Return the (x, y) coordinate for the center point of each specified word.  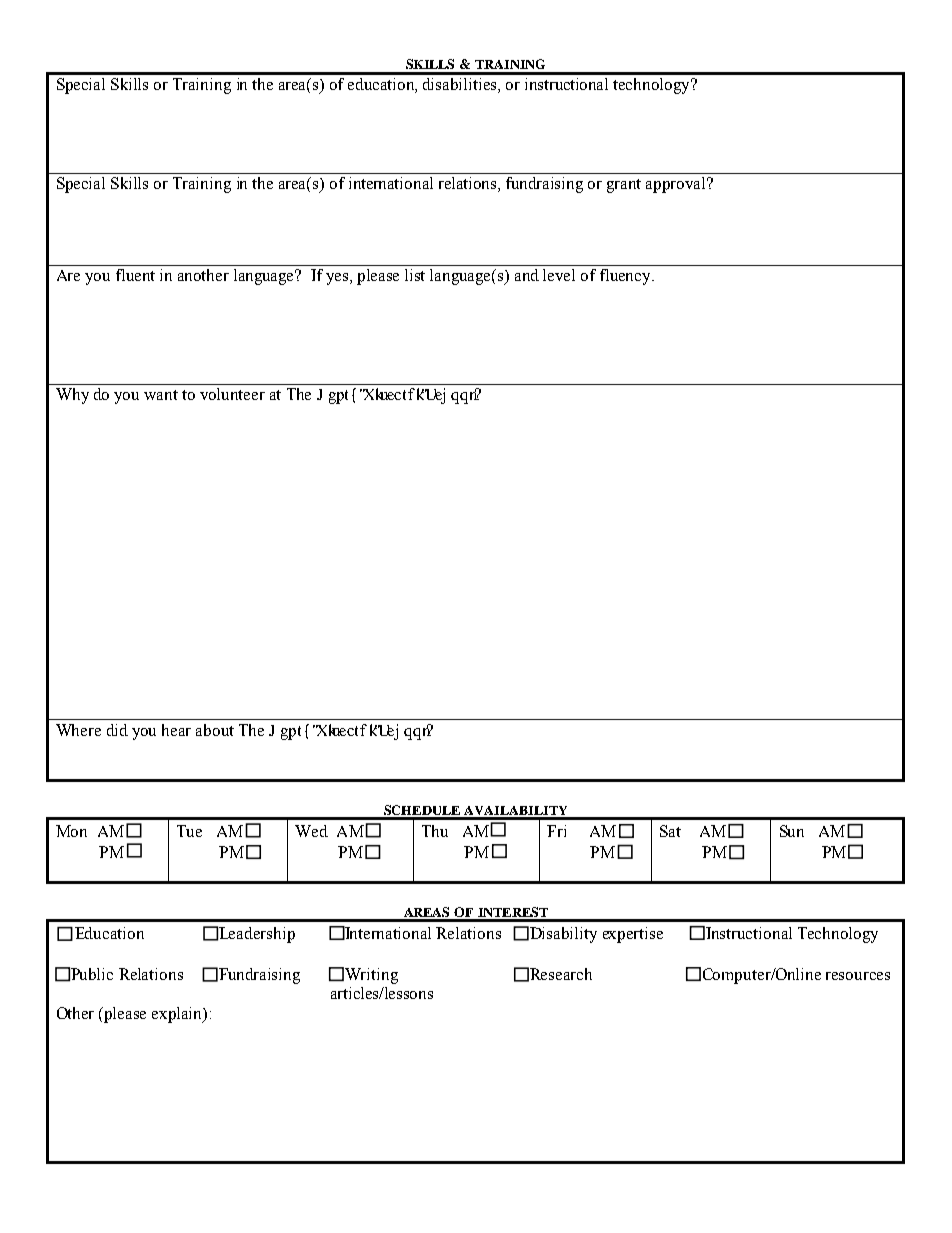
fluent (135, 275)
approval (677, 185)
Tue (189, 831)
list (415, 275)
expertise (633, 935)
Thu (435, 831)
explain (178, 1015)
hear (176, 730)
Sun (792, 831)
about (215, 730)
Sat (670, 831)
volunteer (232, 394)
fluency (626, 277)
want (161, 395)
